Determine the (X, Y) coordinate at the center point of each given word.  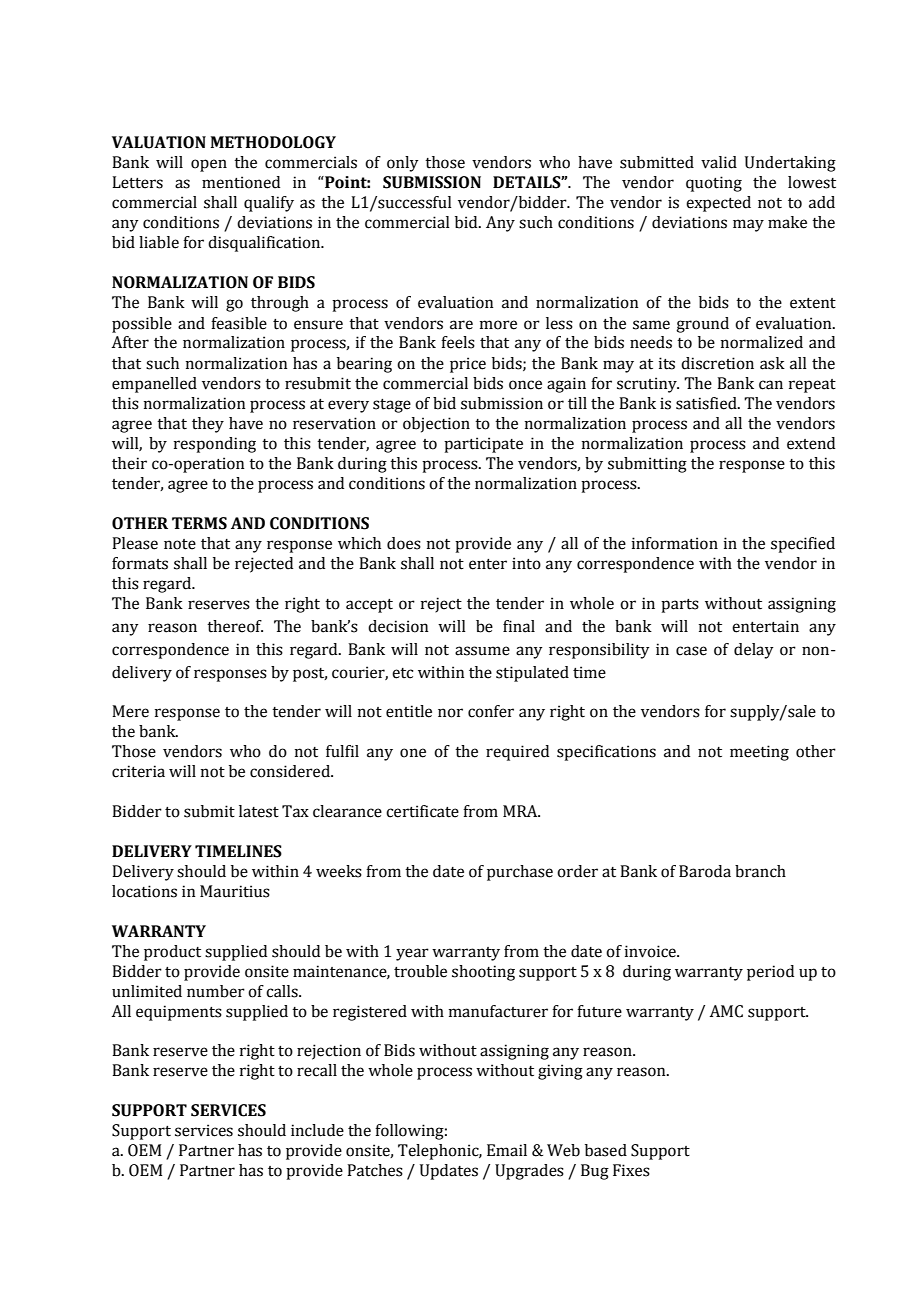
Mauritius (235, 891)
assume (482, 651)
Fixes (631, 1170)
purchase (520, 873)
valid (719, 162)
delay (754, 651)
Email (507, 1150)
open (209, 165)
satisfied (707, 403)
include (317, 1130)
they (208, 425)
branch (760, 871)
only (403, 164)
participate (483, 445)
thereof (235, 626)
